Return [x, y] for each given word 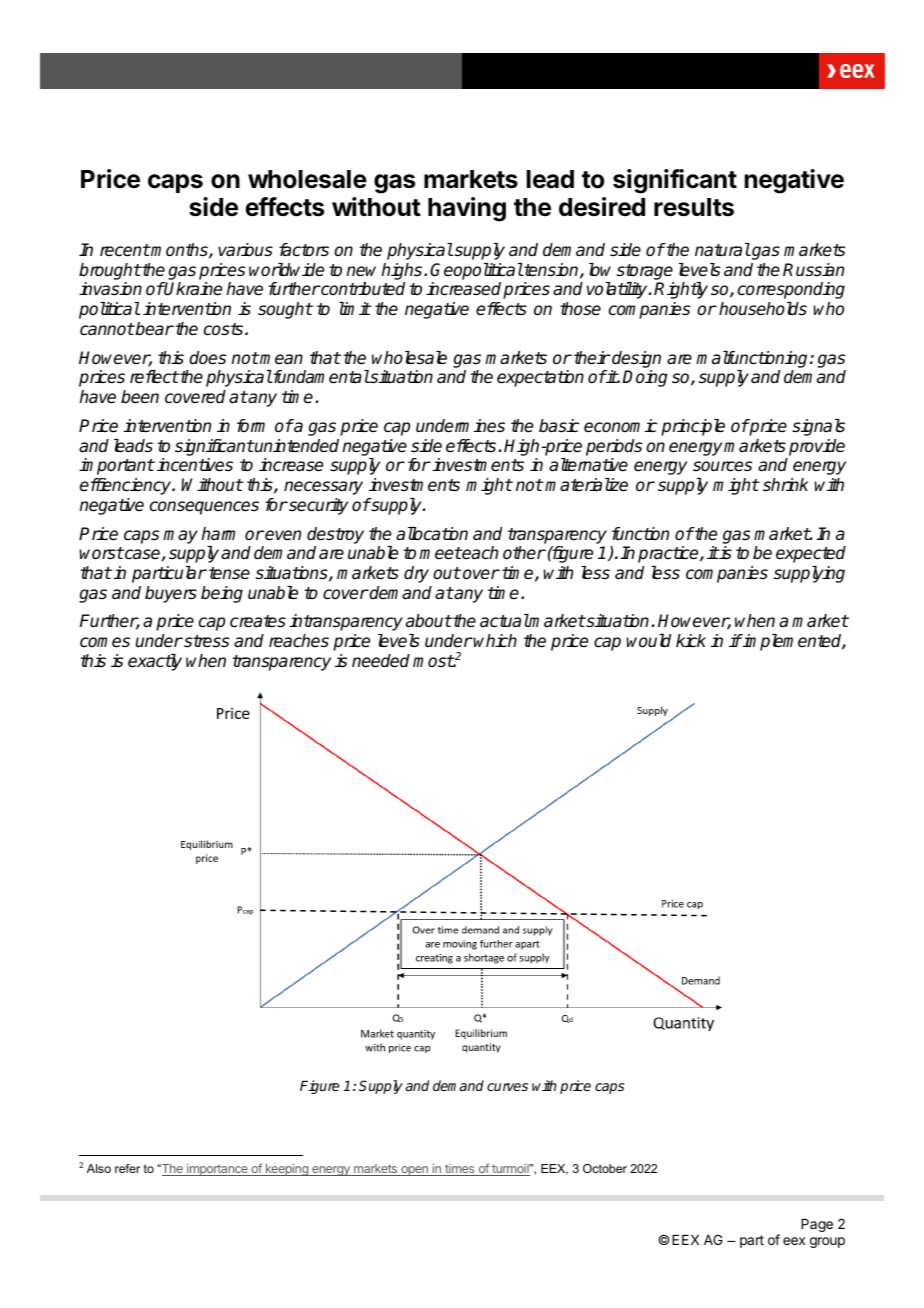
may [180, 537]
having [467, 209]
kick [691, 640]
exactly [155, 662]
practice [669, 554]
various [245, 250]
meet [440, 553]
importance [217, 1170]
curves [507, 1087]
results [694, 207]
